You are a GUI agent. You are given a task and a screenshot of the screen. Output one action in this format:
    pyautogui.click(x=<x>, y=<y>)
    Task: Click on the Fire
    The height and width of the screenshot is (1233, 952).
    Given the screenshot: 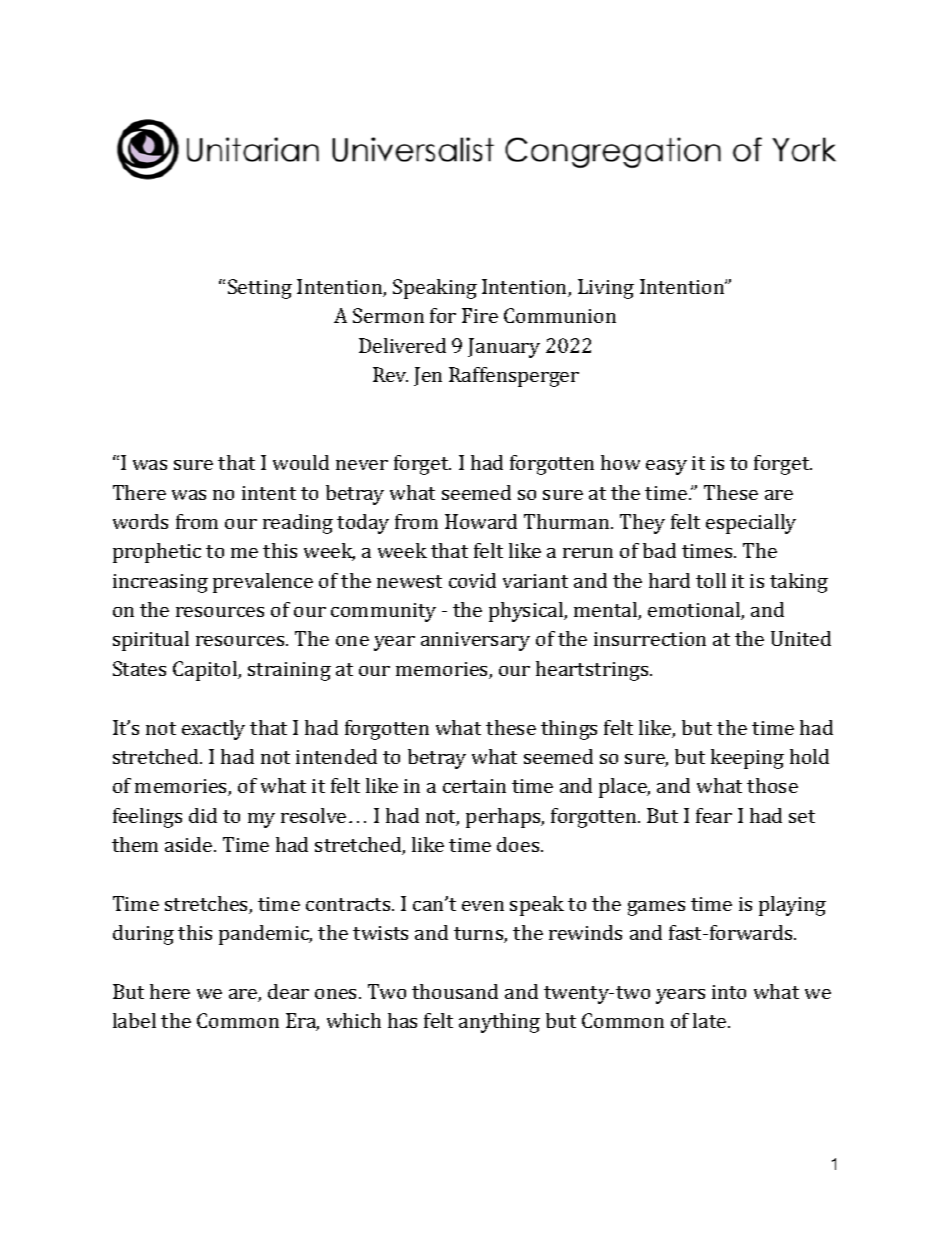 What is the action you would take?
    pyautogui.click(x=480, y=315)
